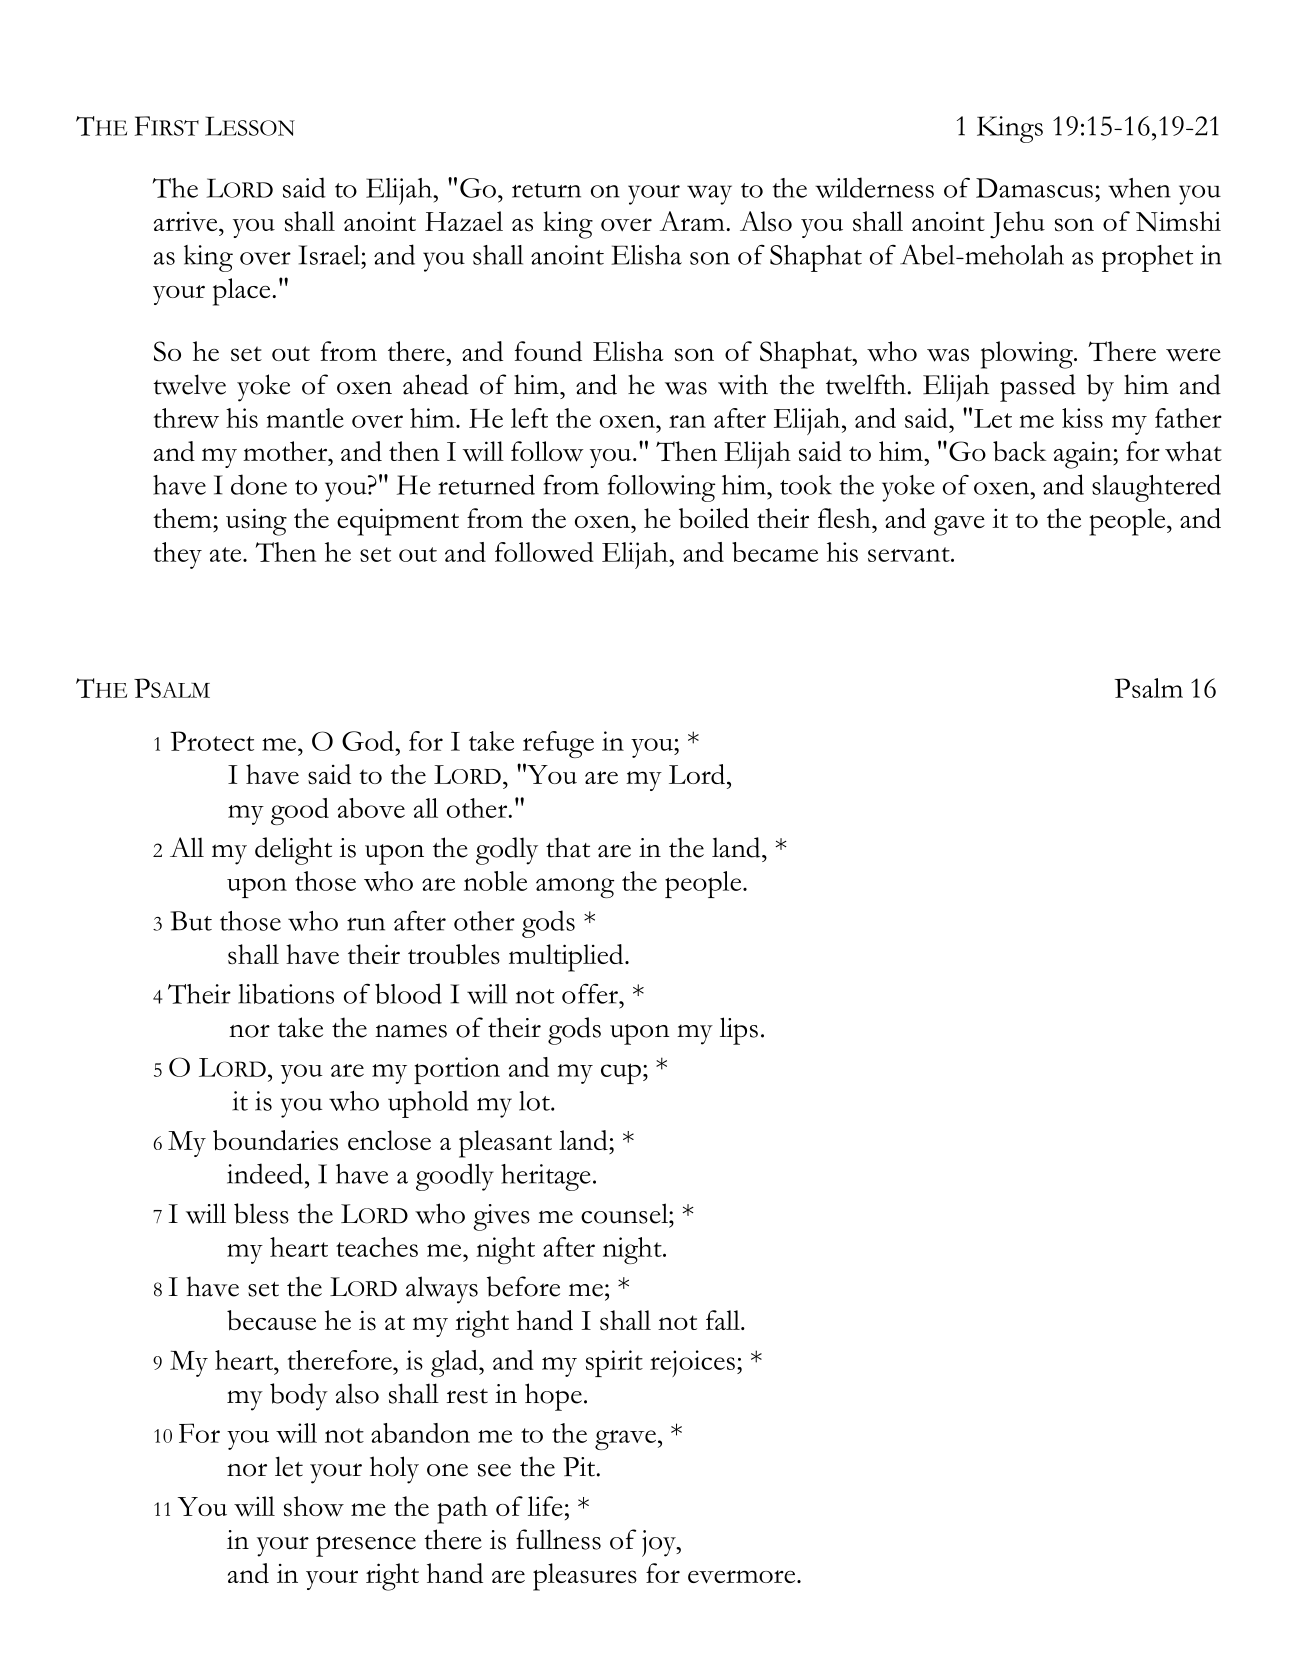 This image has height=1680, width=1298. What do you see at coordinates (724, 1320) in the image?
I see `fall` at bounding box center [724, 1320].
